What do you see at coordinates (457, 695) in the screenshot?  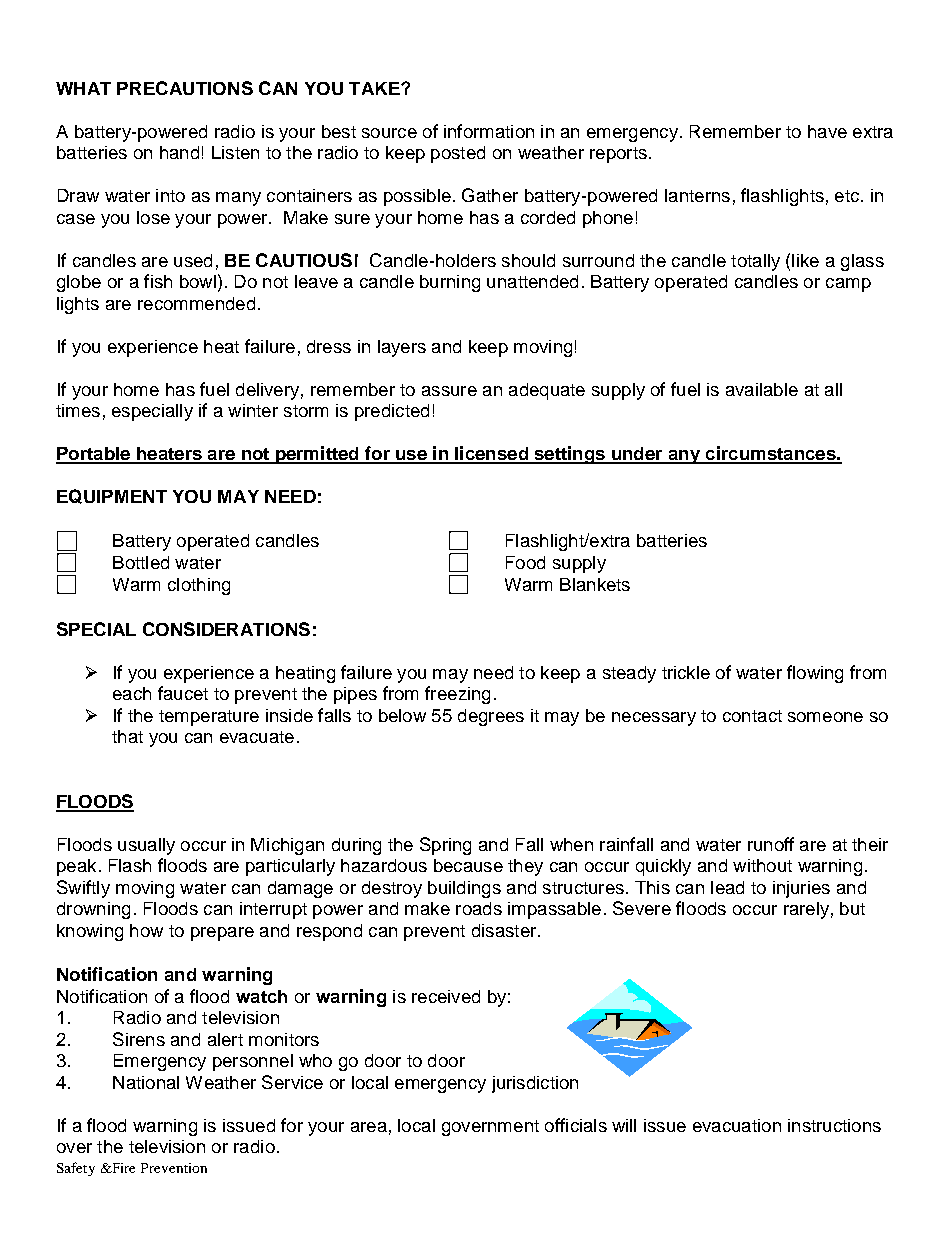 I see `freezing` at bounding box center [457, 695].
